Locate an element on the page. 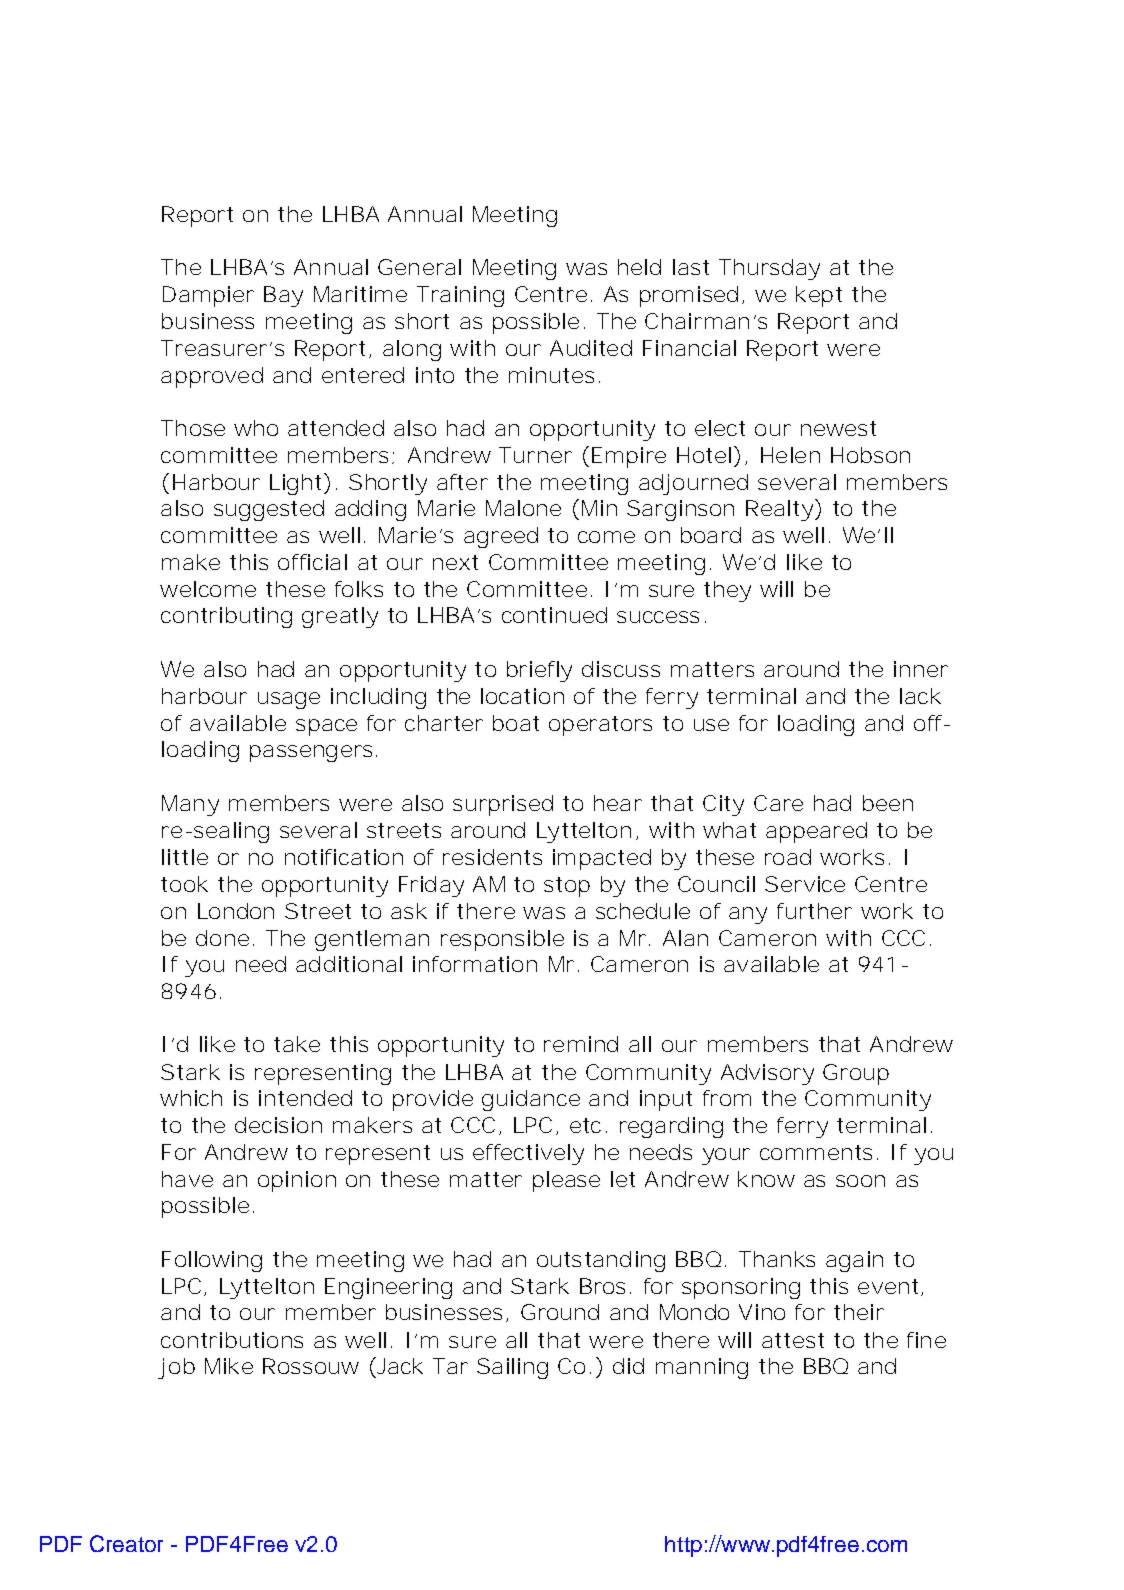 The height and width of the page is (1590, 1124). have is located at coordinates (187, 1179).
